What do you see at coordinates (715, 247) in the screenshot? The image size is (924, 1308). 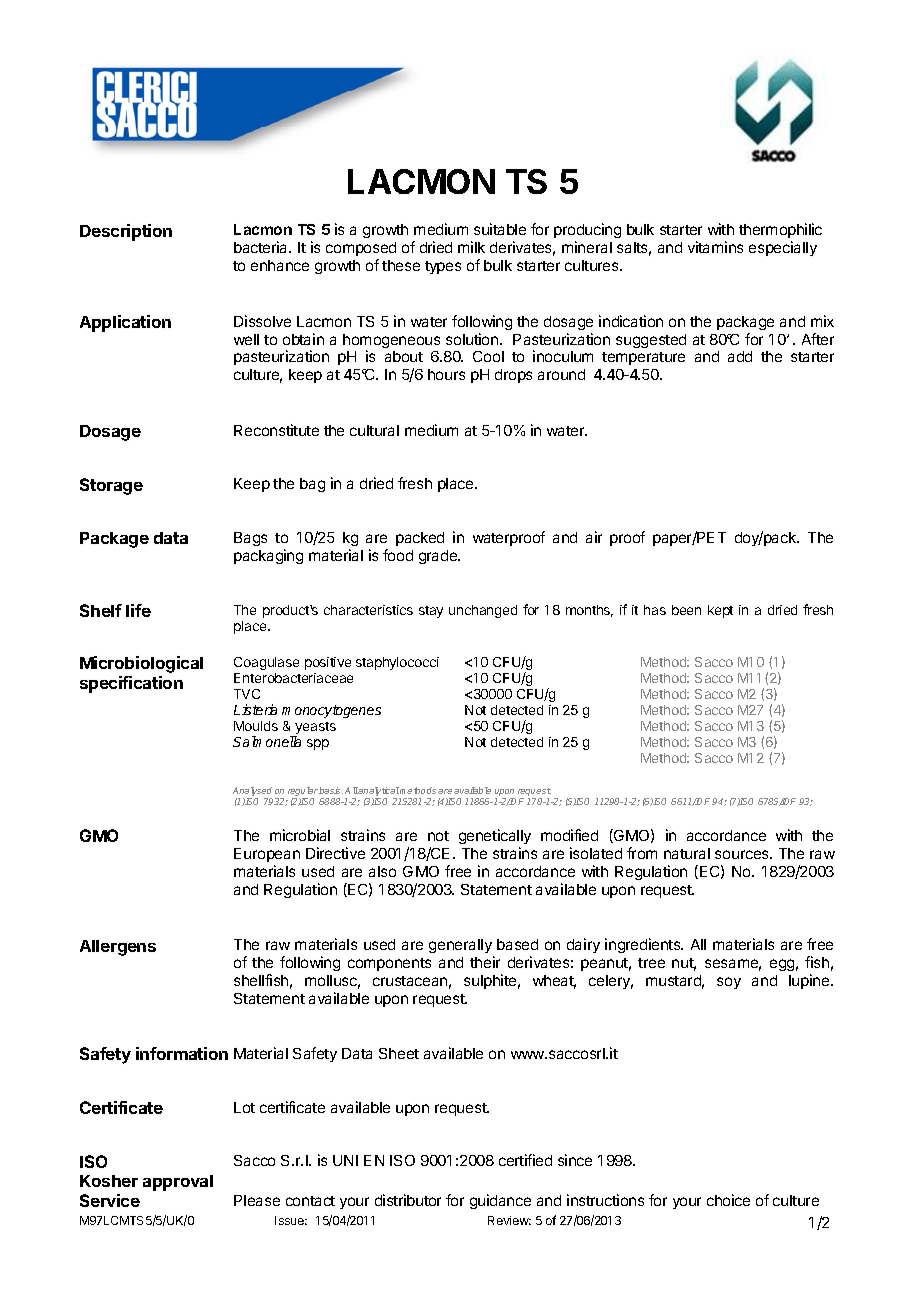 I see `vitamins` at bounding box center [715, 247].
